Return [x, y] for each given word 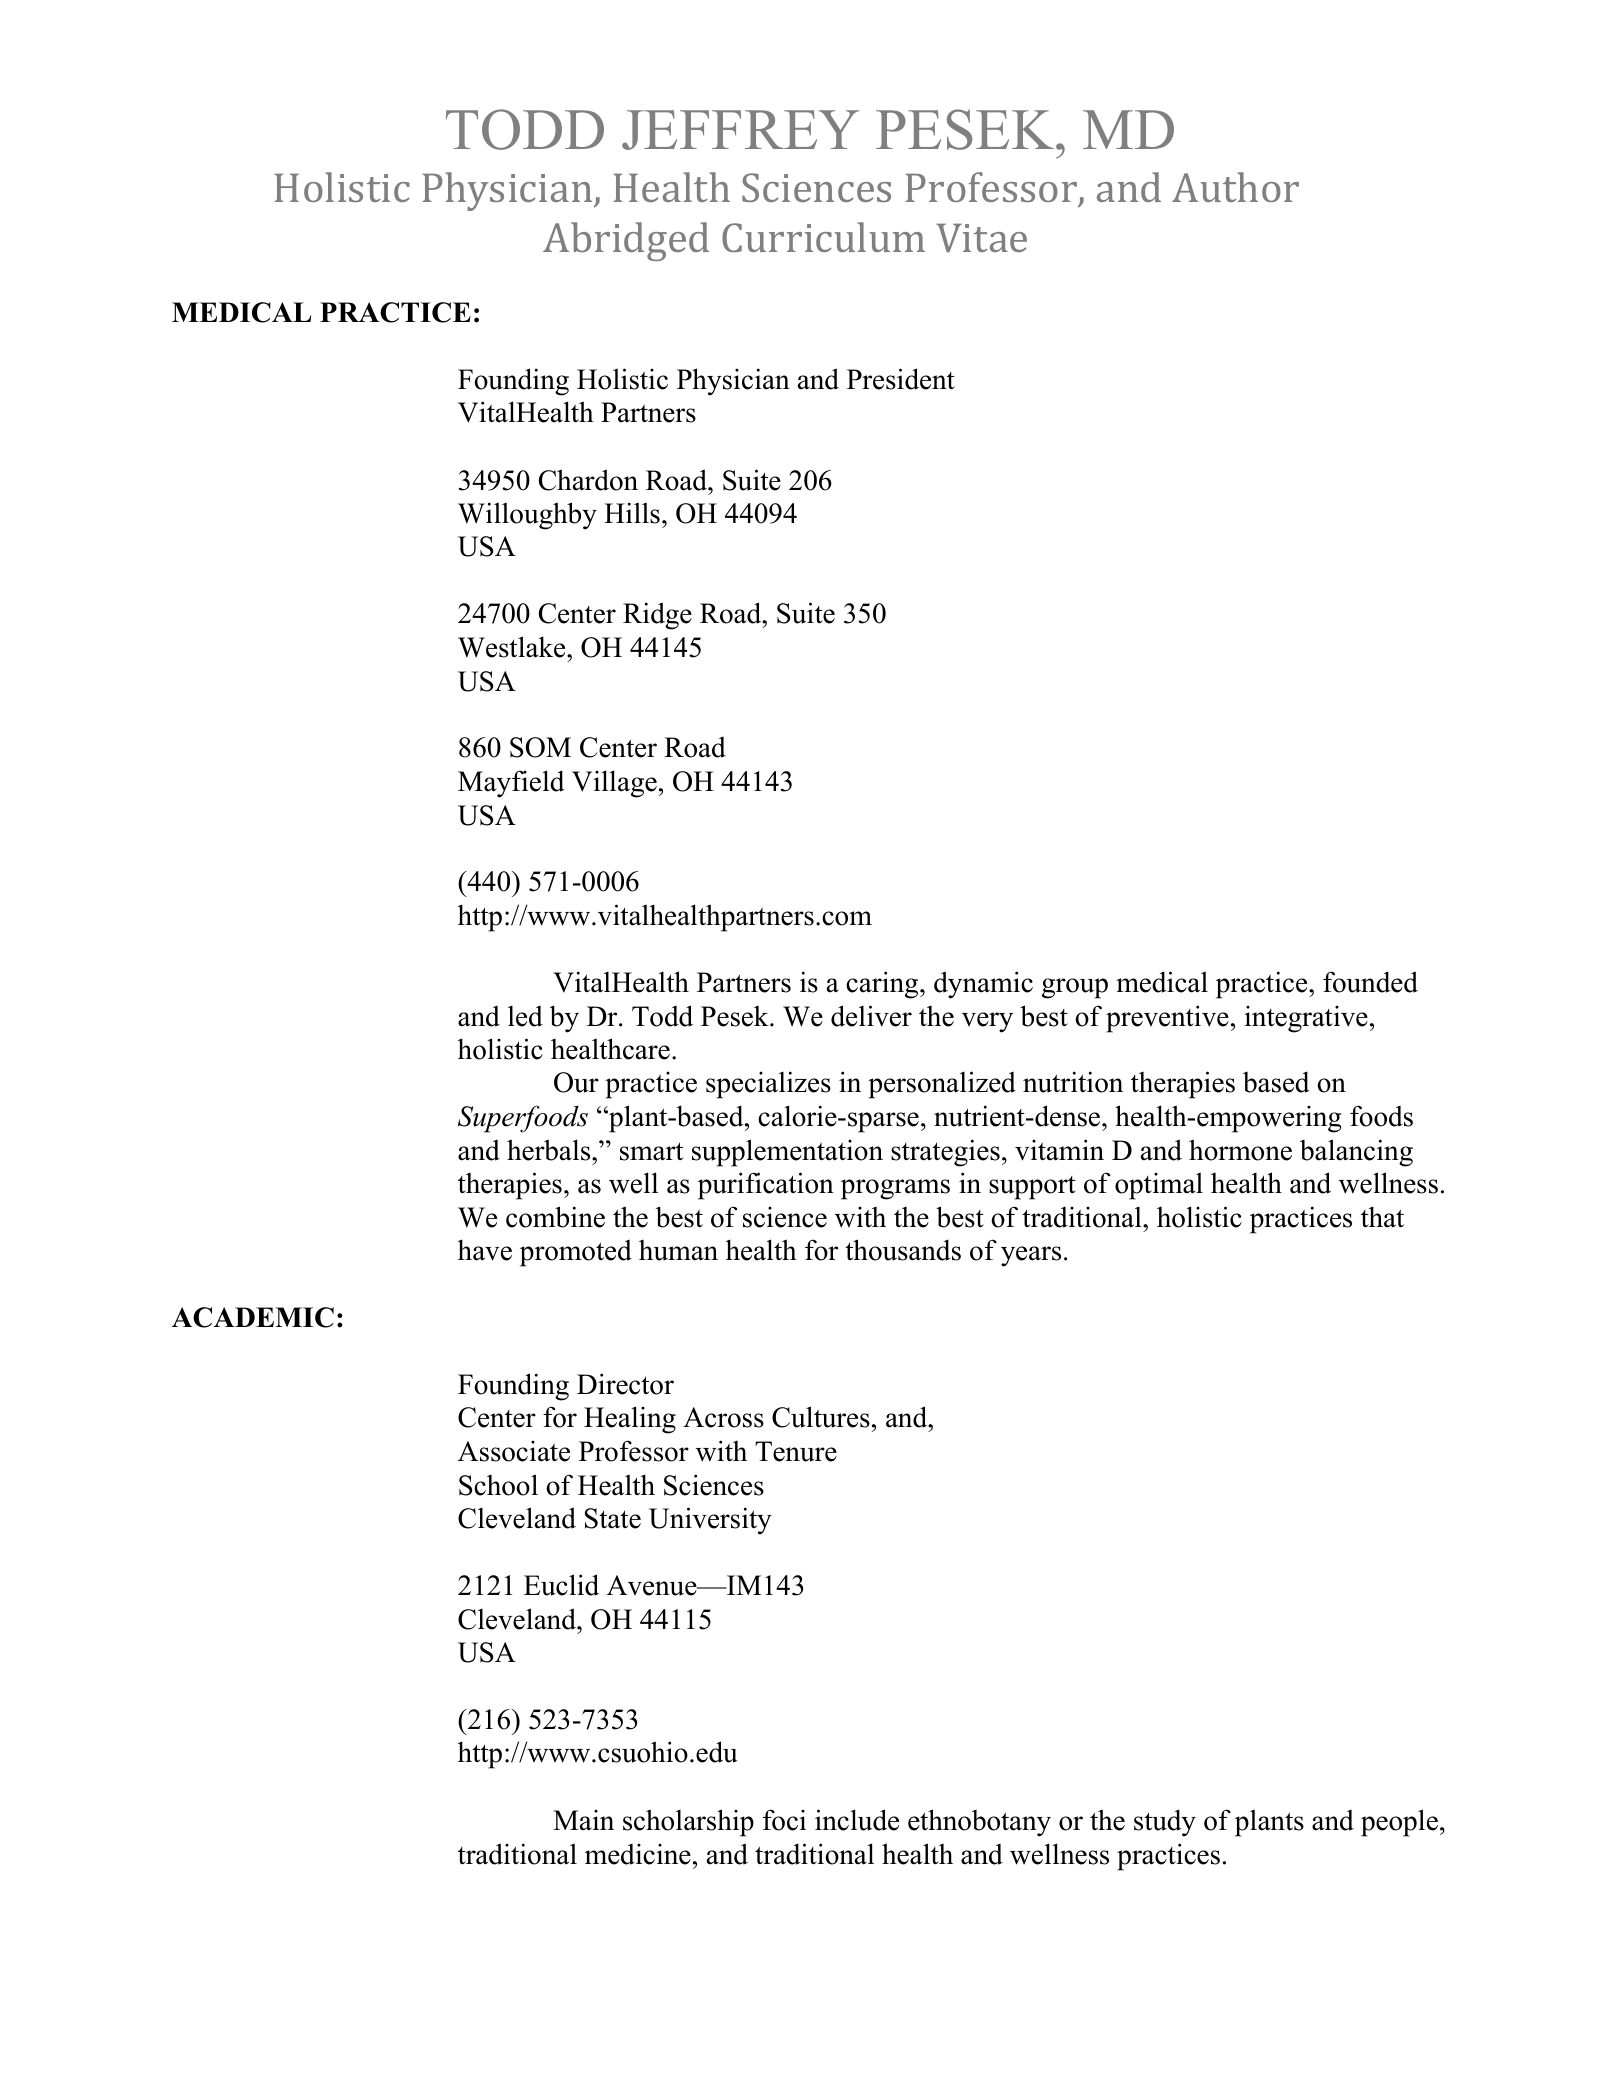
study [1165, 1823]
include [857, 1820]
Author [1235, 187]
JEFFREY [740, 130]
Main [583, 1820]
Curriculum [823, 237]
